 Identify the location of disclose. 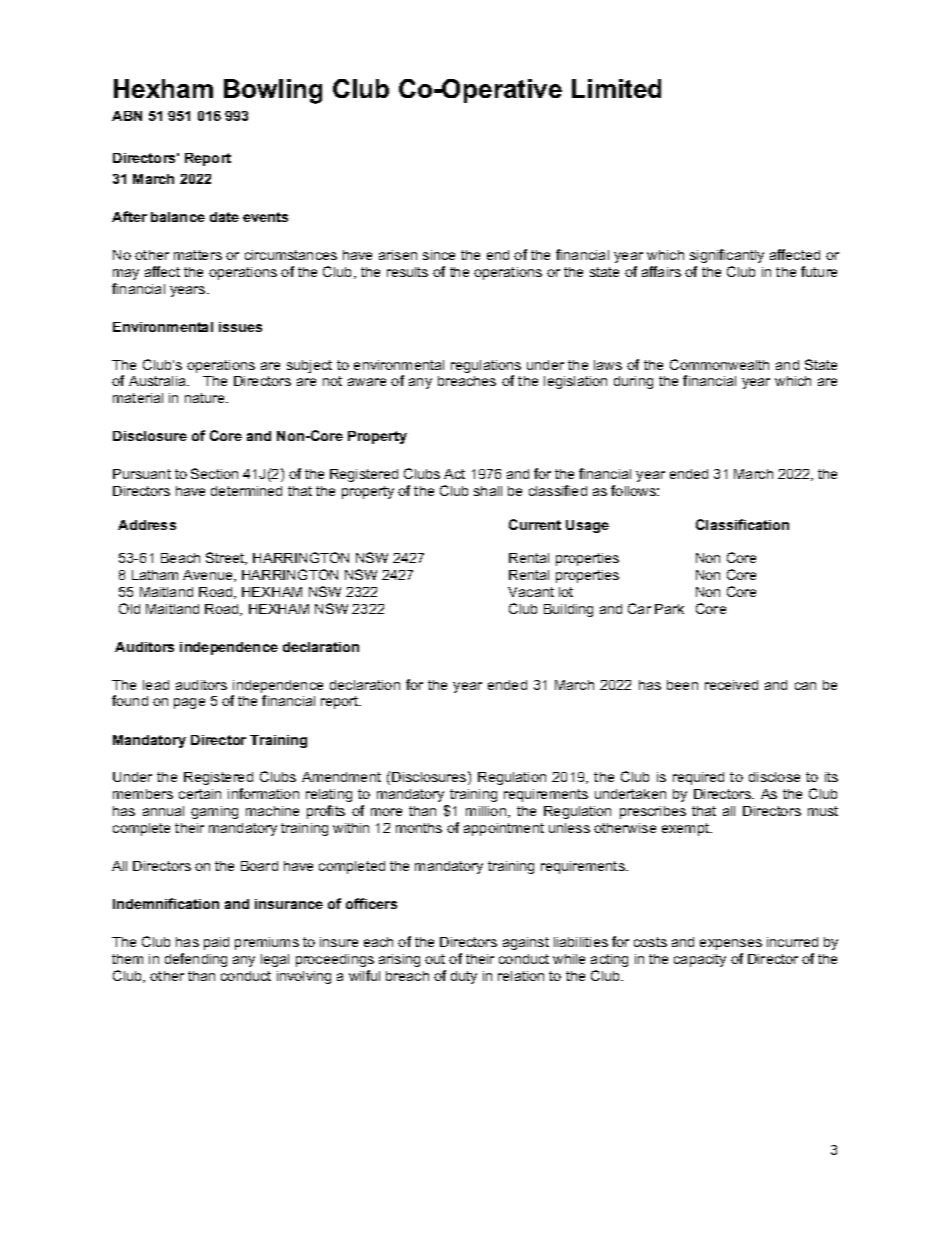
(774, 777).
